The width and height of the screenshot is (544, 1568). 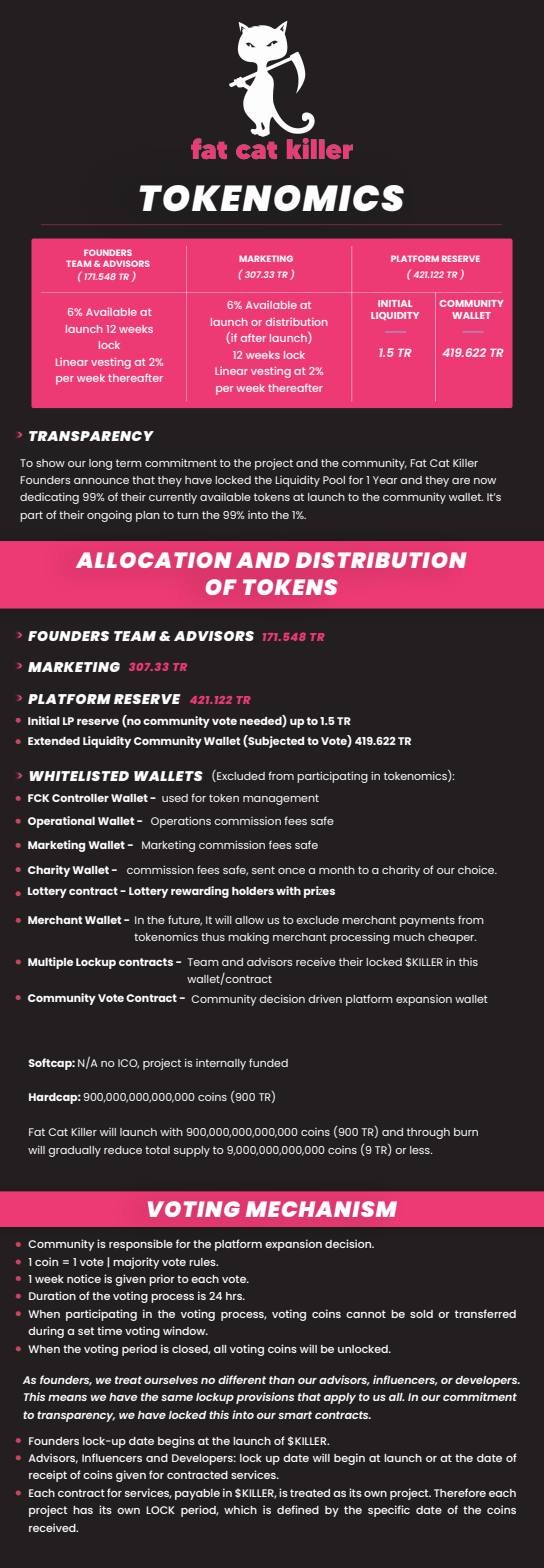 I want to click on announce, so click(x=101, y=481).
